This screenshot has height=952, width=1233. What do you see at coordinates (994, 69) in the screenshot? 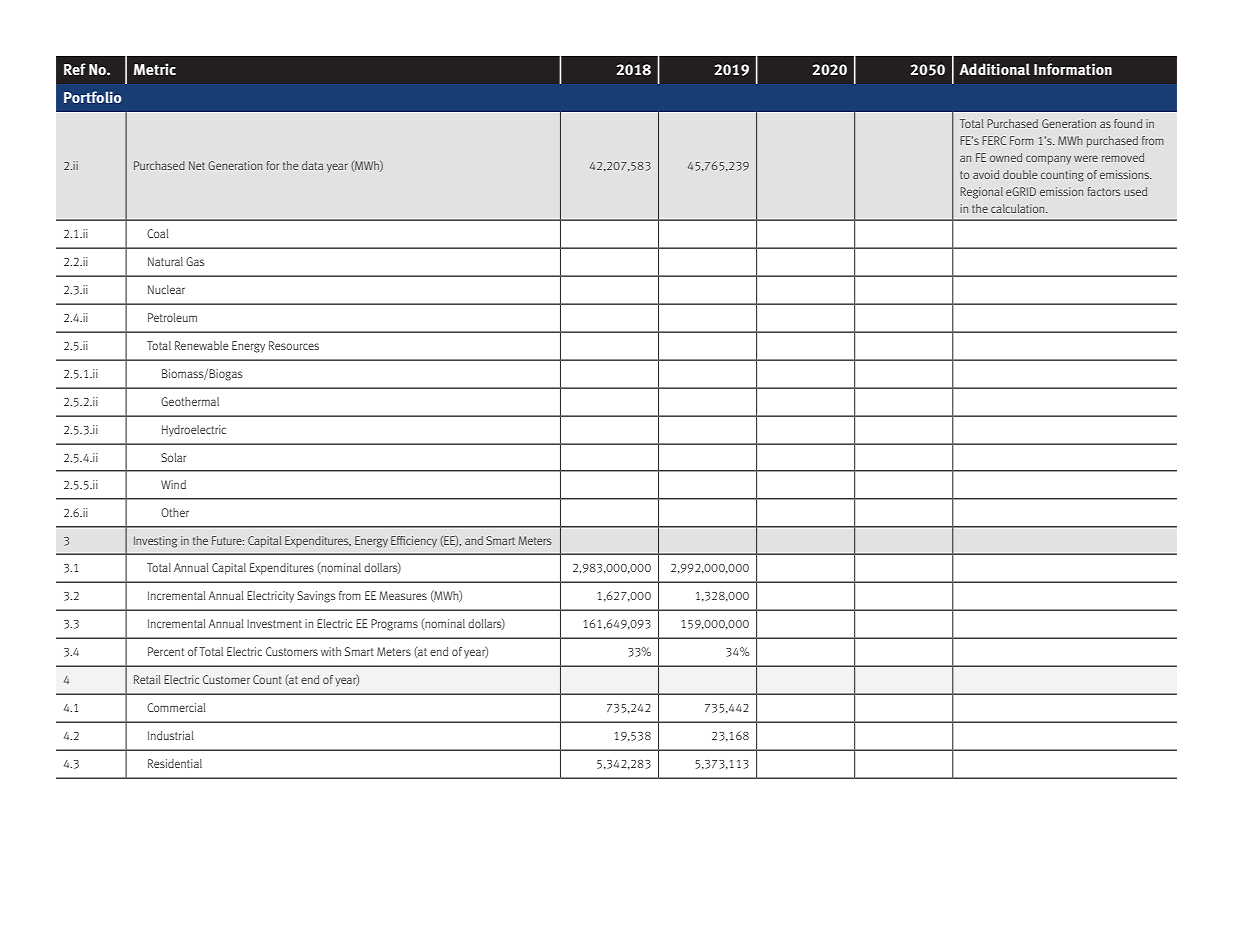
I see `Additional` at bounding box center [994, 69].
